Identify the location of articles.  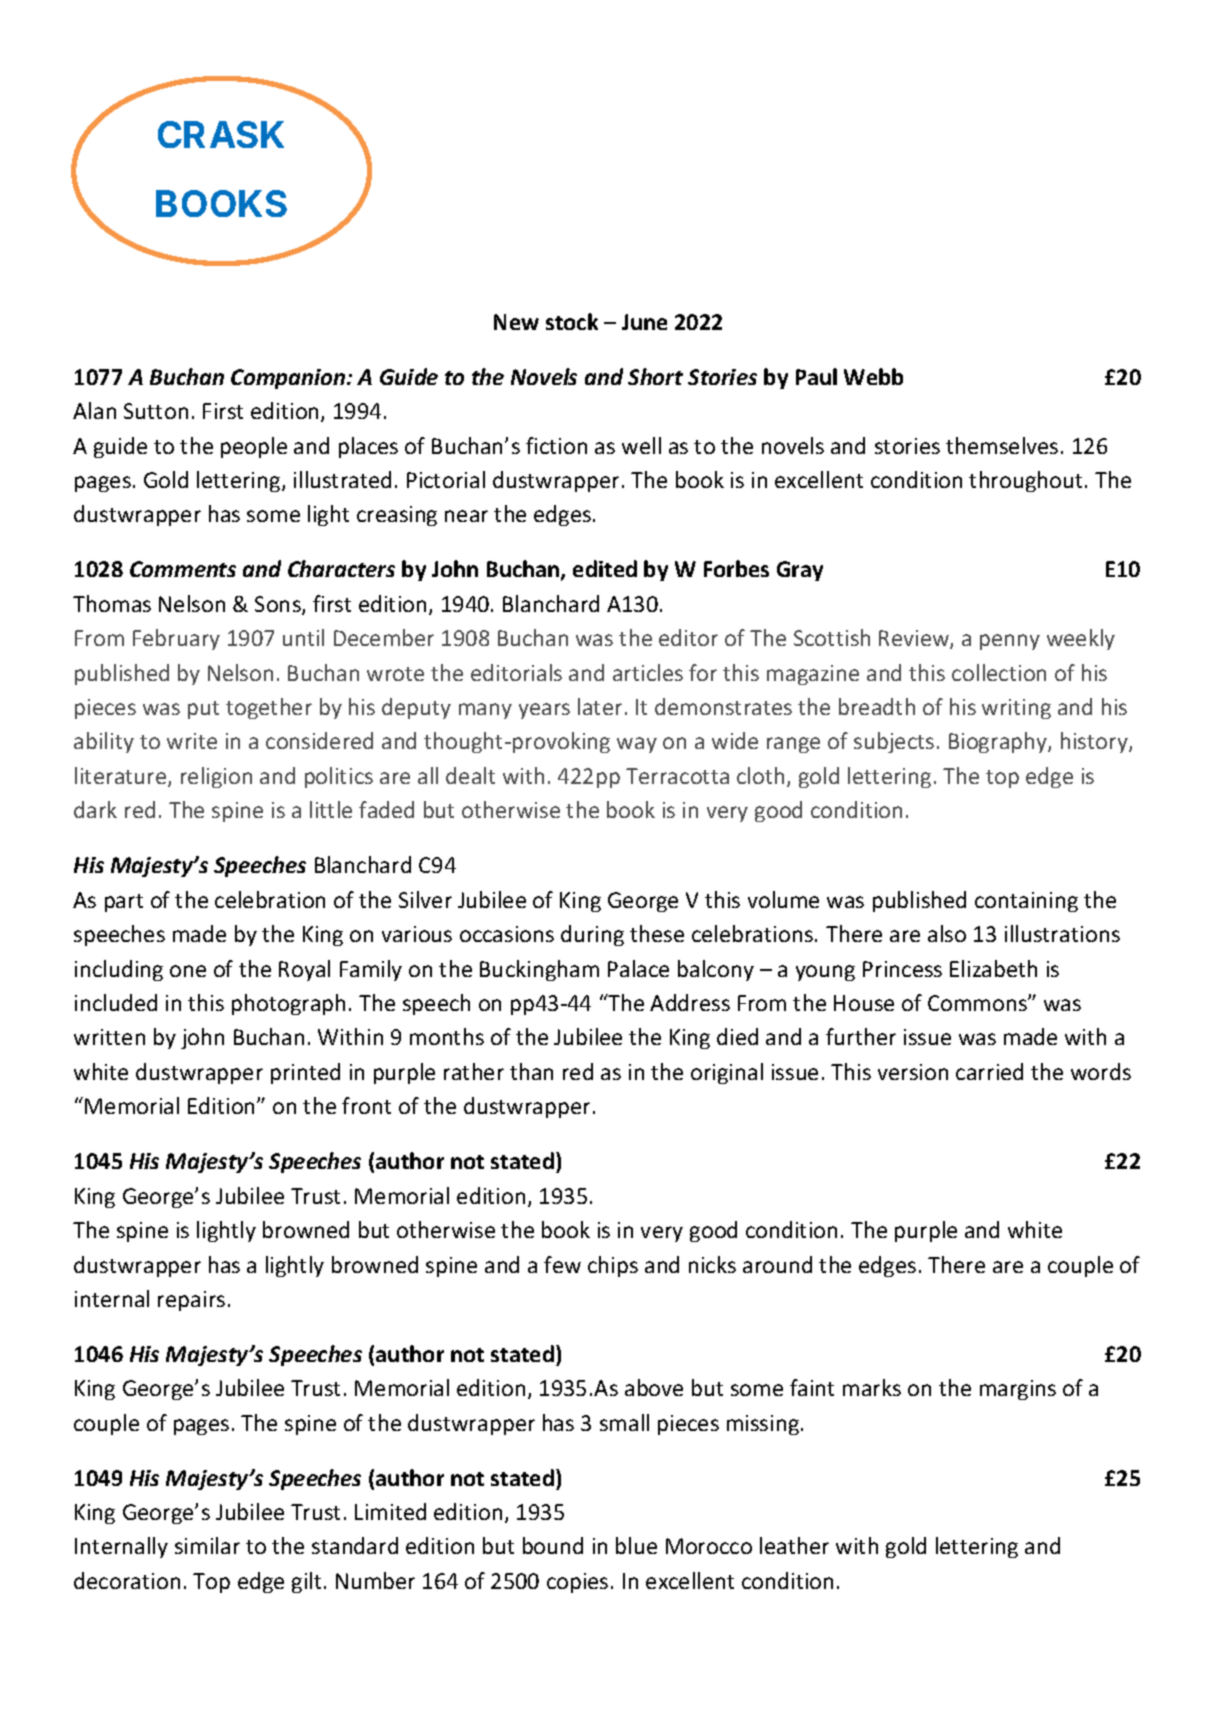
(648, 672).
